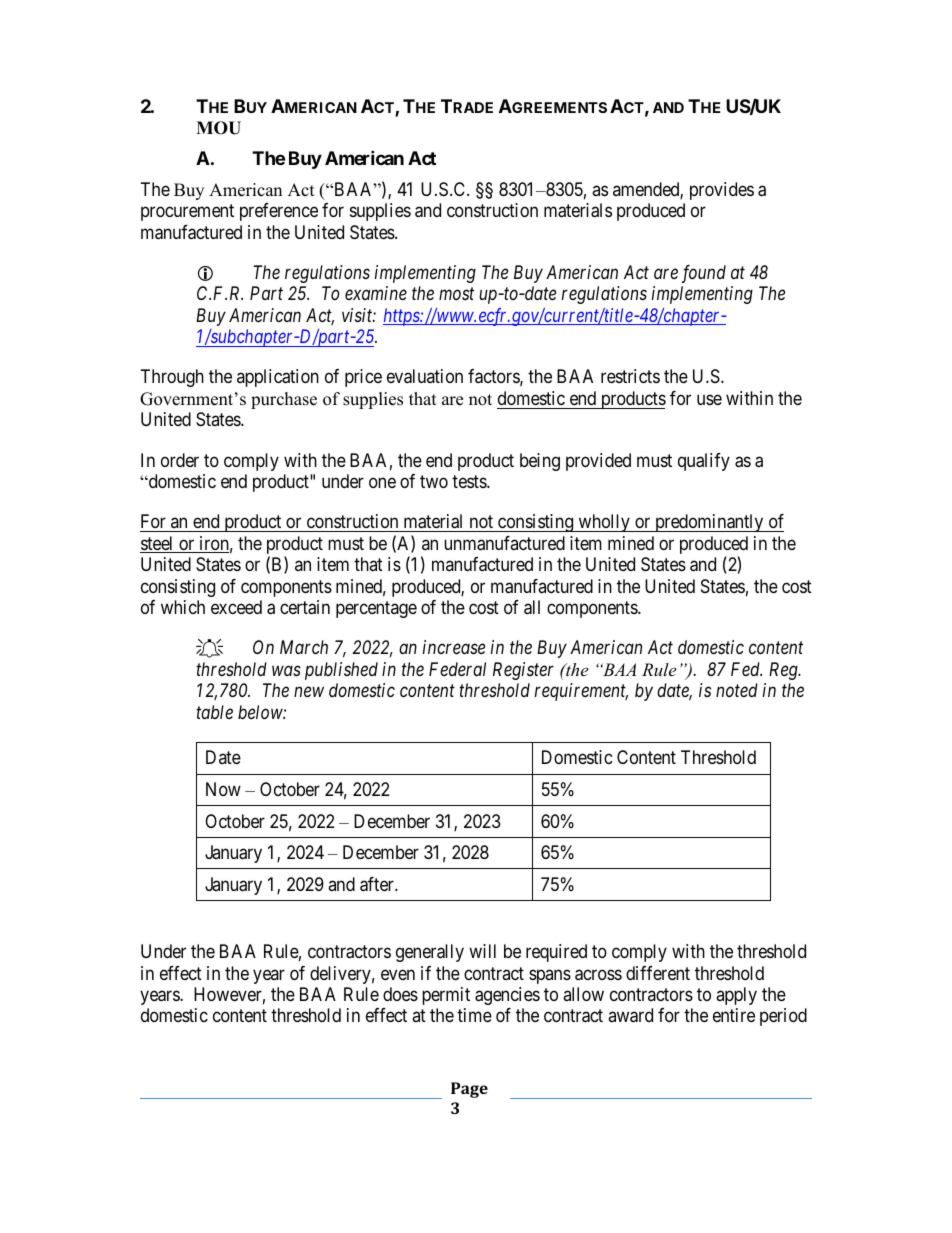 The image size is (952, 1233). I want to click on qualify, so click(704, 462).
